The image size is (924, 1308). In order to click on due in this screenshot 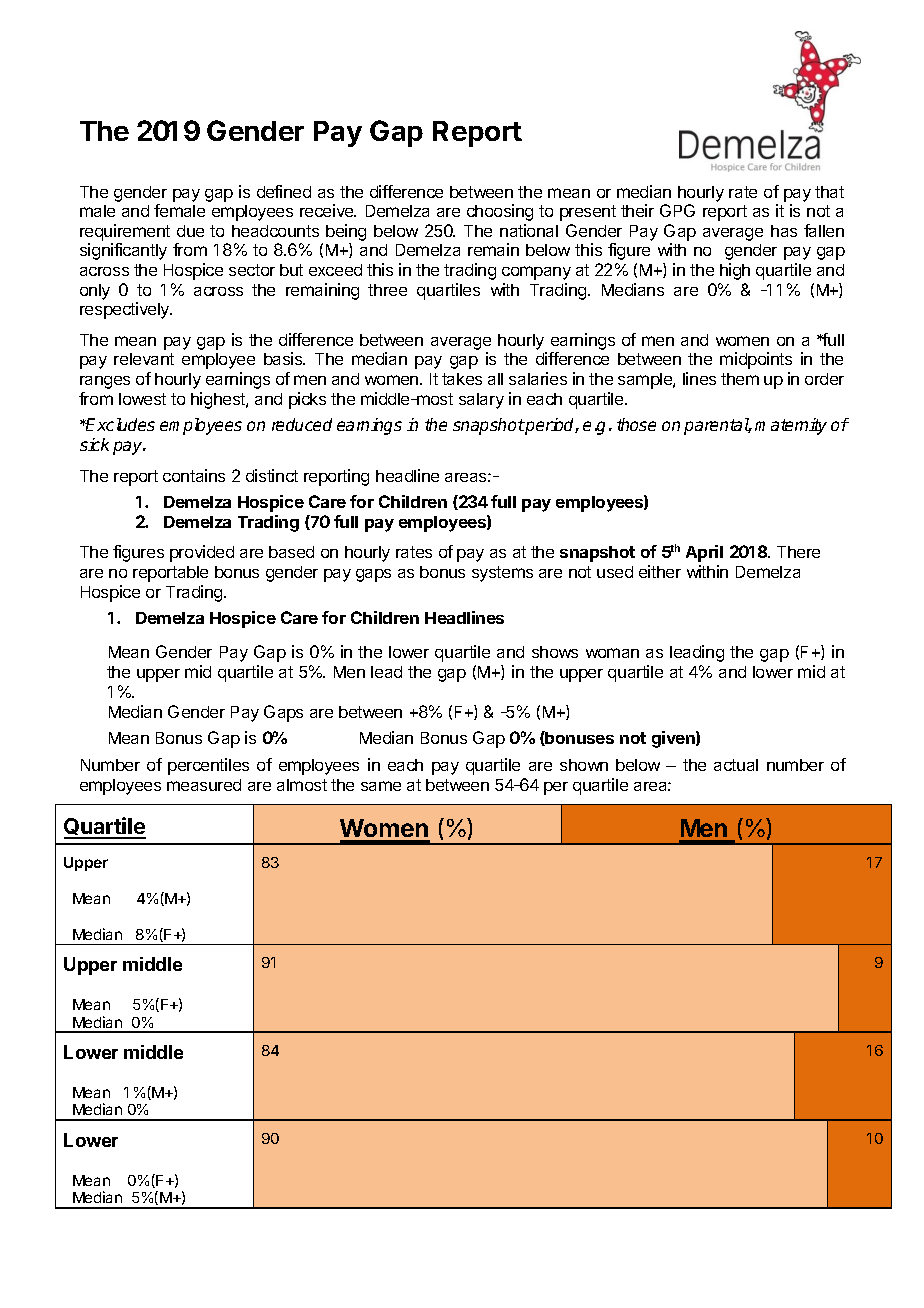, I will do `click(190, 231)`.
